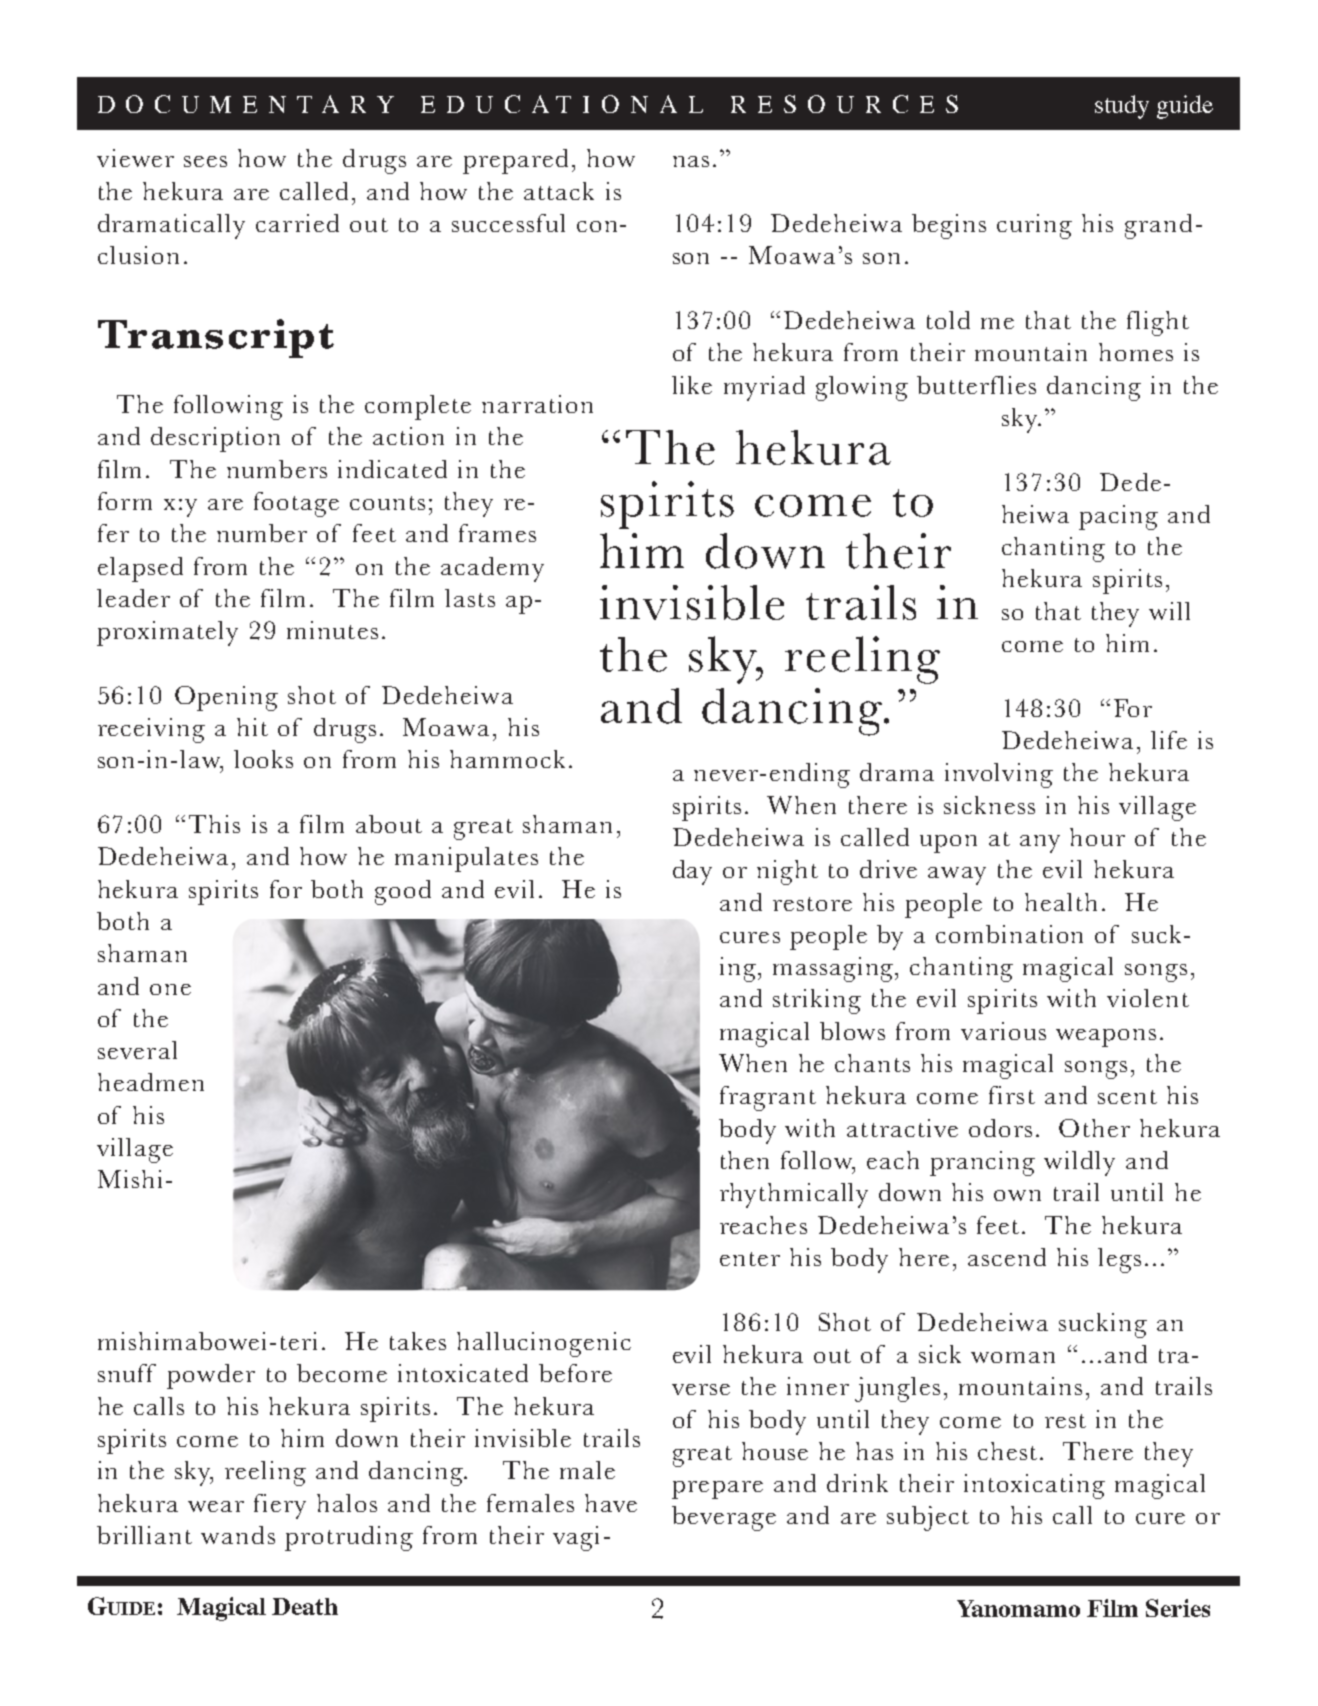  What do you see at coordinates (214, 824) in the screenshot?
I see `This` at bounding box center [214, 824].
